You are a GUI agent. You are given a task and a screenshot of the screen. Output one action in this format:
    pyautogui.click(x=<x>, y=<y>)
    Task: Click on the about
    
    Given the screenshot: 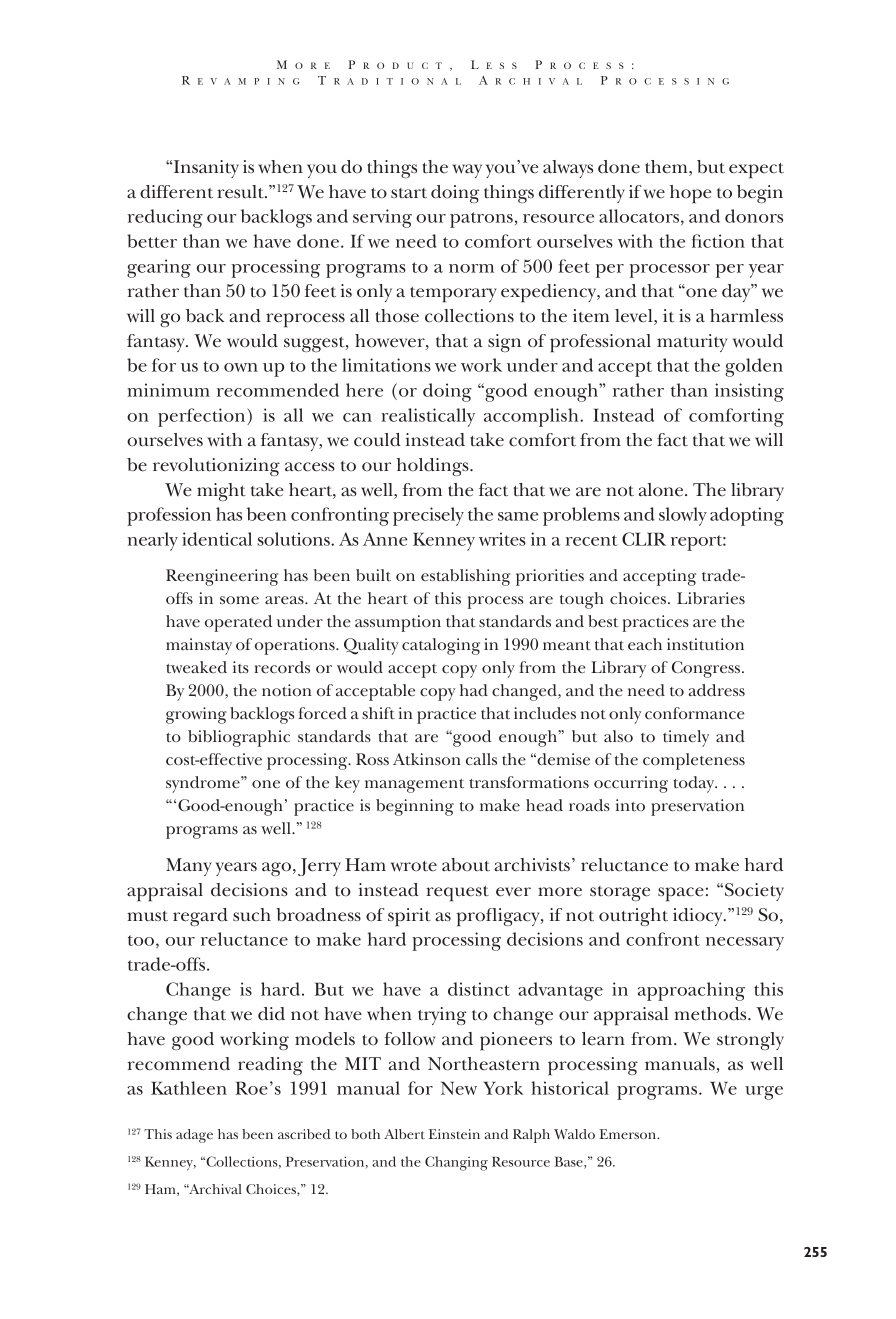 What is the action you would take?
    pyautogui.click(x=466, y=865)
